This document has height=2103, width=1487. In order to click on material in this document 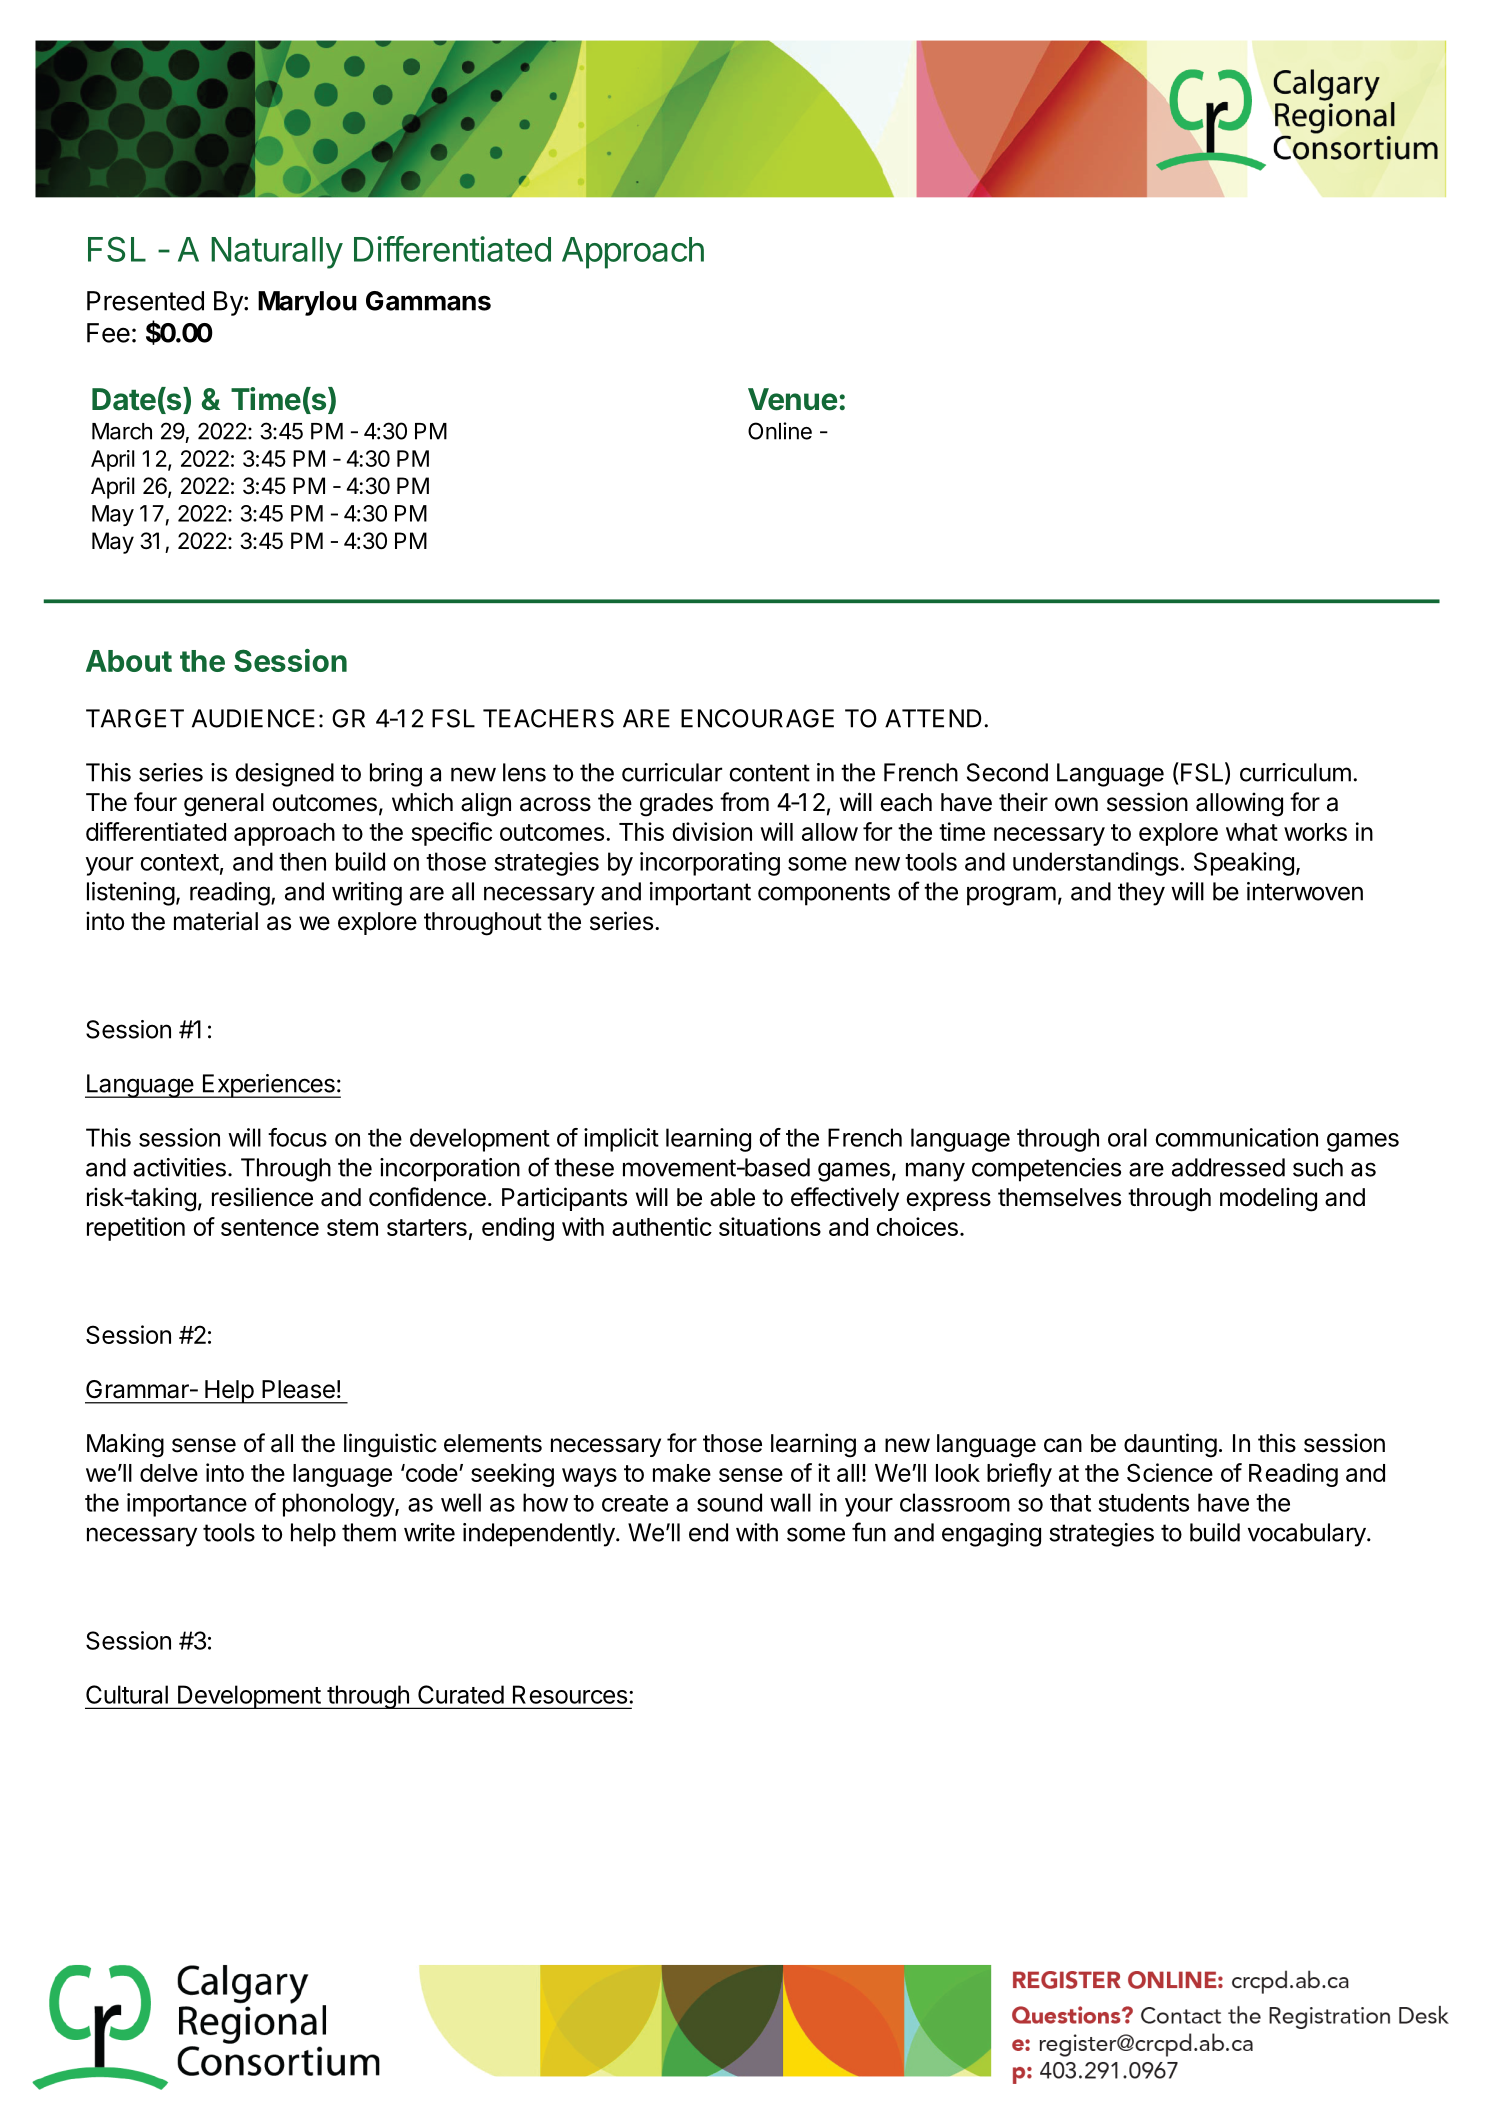, I will do `click(216, 921)`.
